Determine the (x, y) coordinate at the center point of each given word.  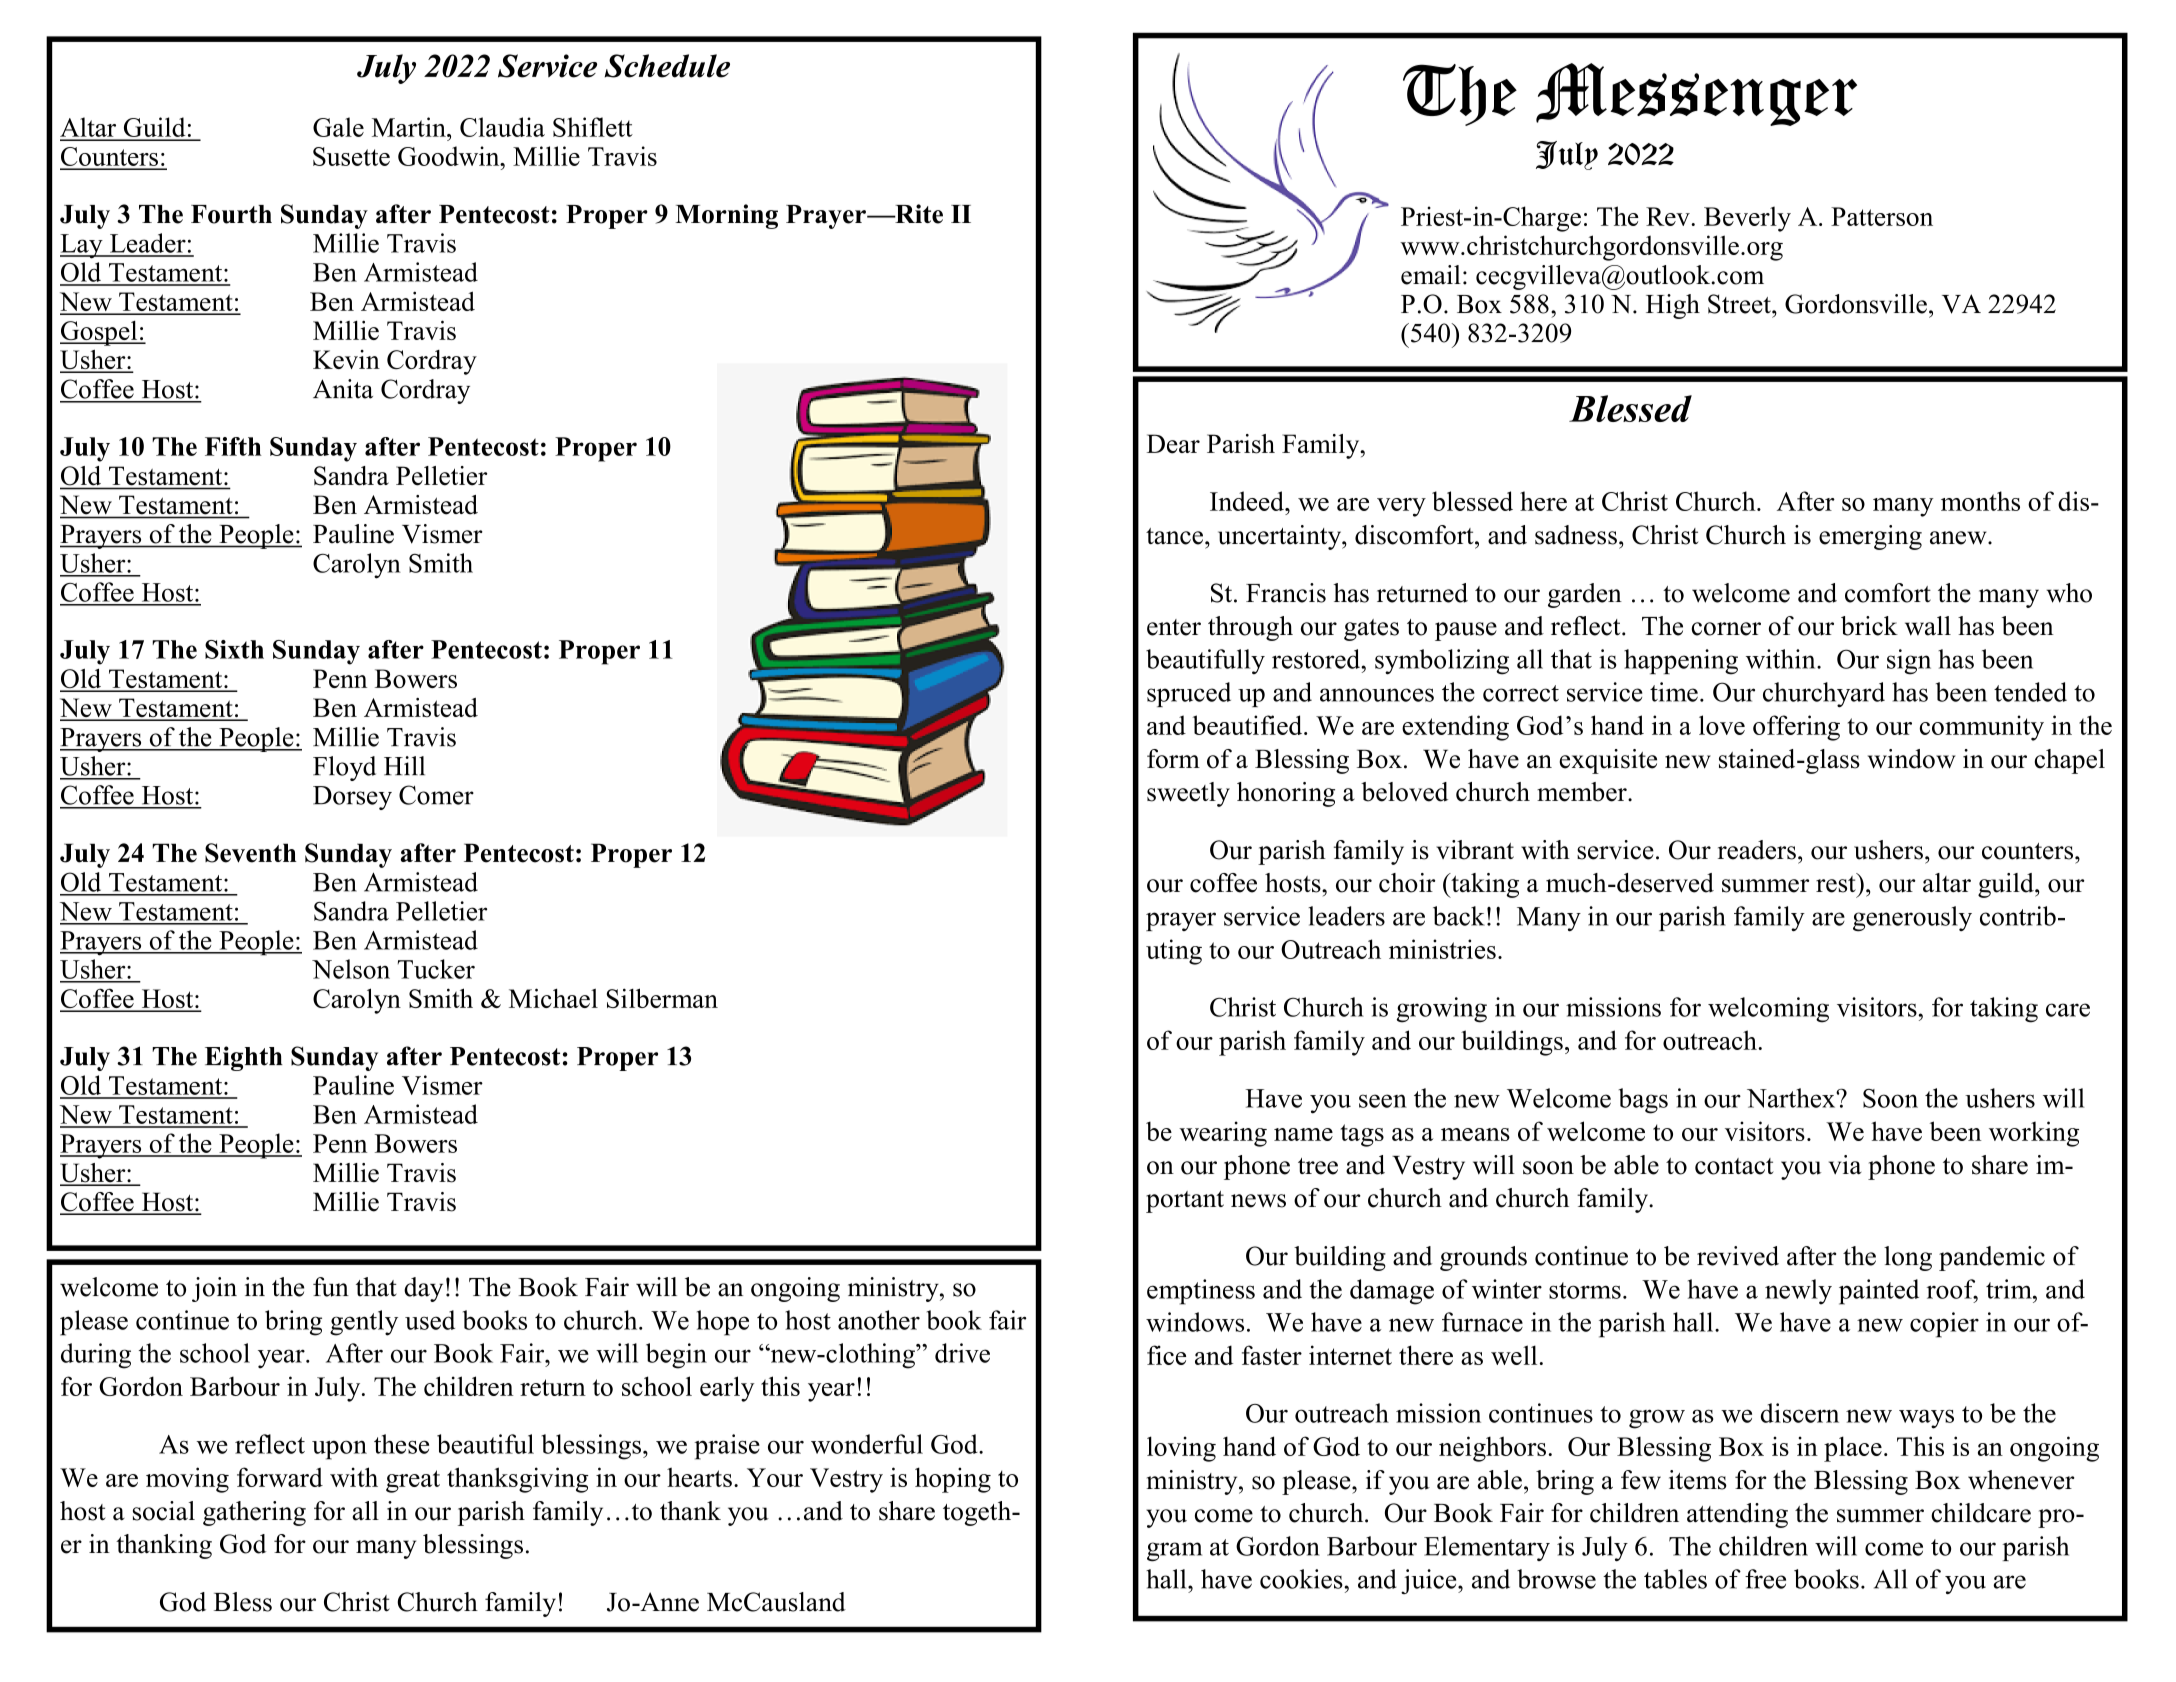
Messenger (1696, 94)
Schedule (667, 66)
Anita (343, 389)
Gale (338, 127)
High (1673, 306)
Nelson (351, 969)
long (1908, 1258)
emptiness (1201, 1292)
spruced (1189, 694)
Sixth (234, 649)
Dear (1173, 444)
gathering (254, 1513)
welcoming (1768, 1010)
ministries (1442, 949)
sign (1909, 662)
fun (331, 1287)
